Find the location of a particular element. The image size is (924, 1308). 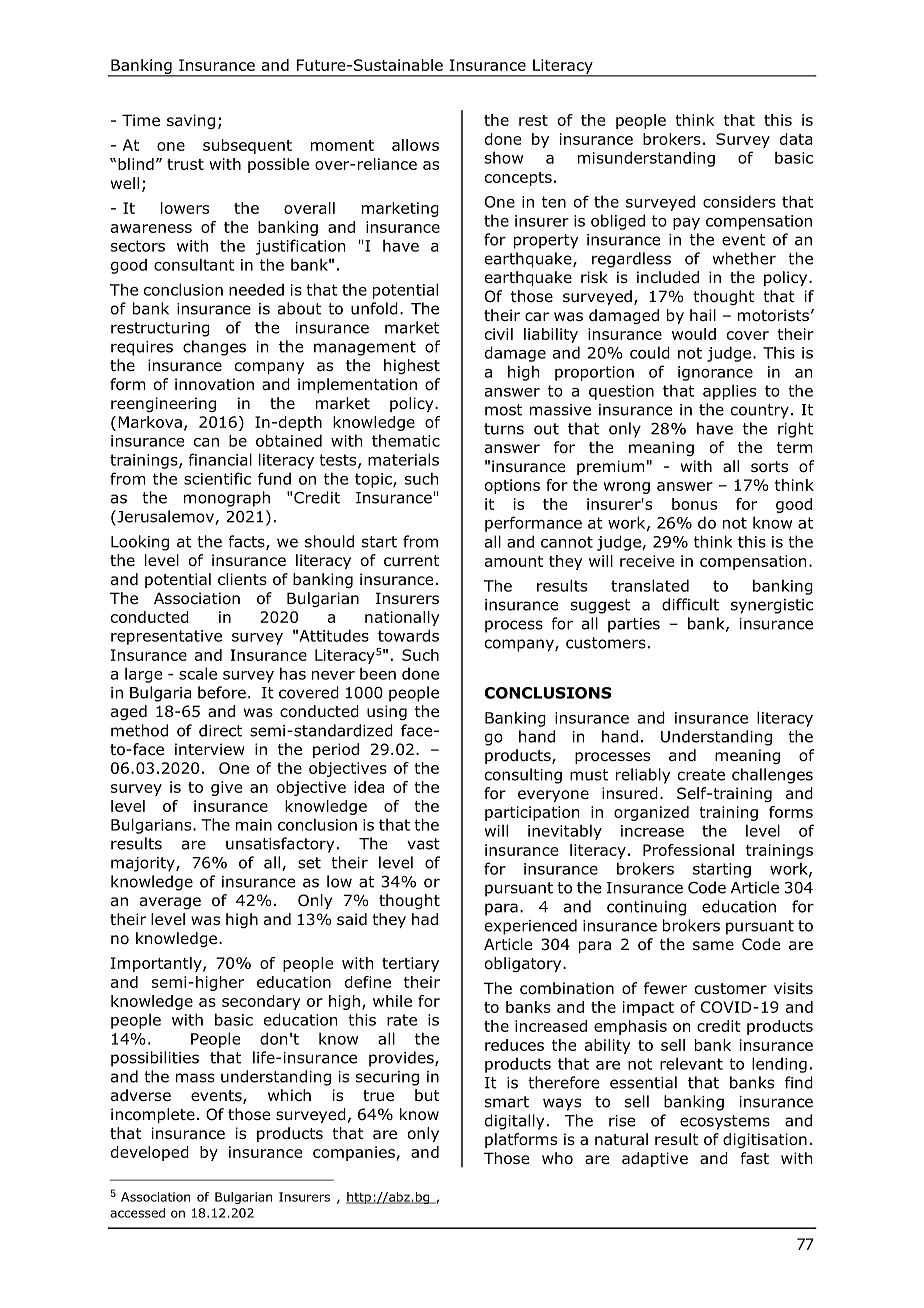

considers is located at coordinates (739, 201).
